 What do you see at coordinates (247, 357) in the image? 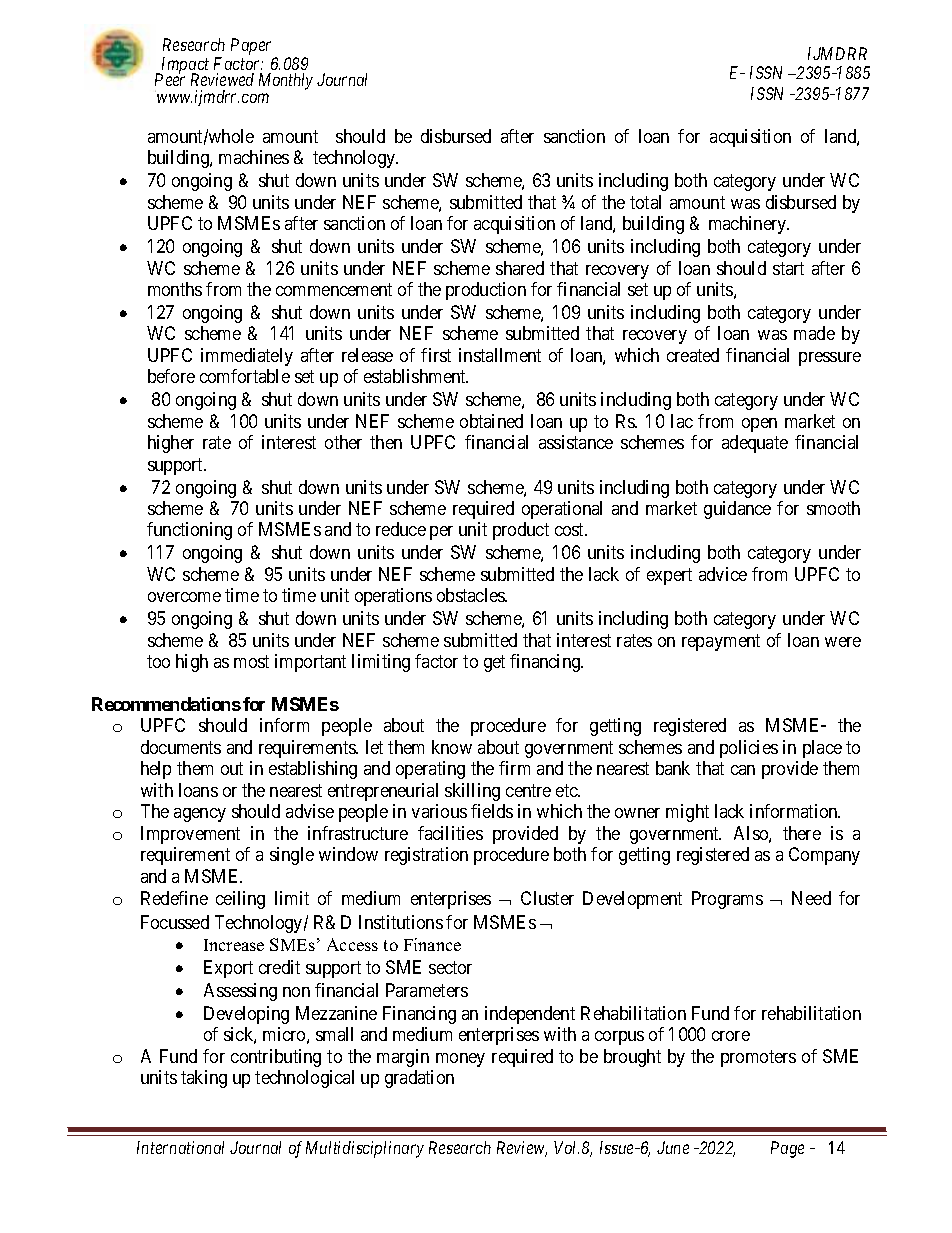
I see `immediately` at bounding box center [247, 357].
